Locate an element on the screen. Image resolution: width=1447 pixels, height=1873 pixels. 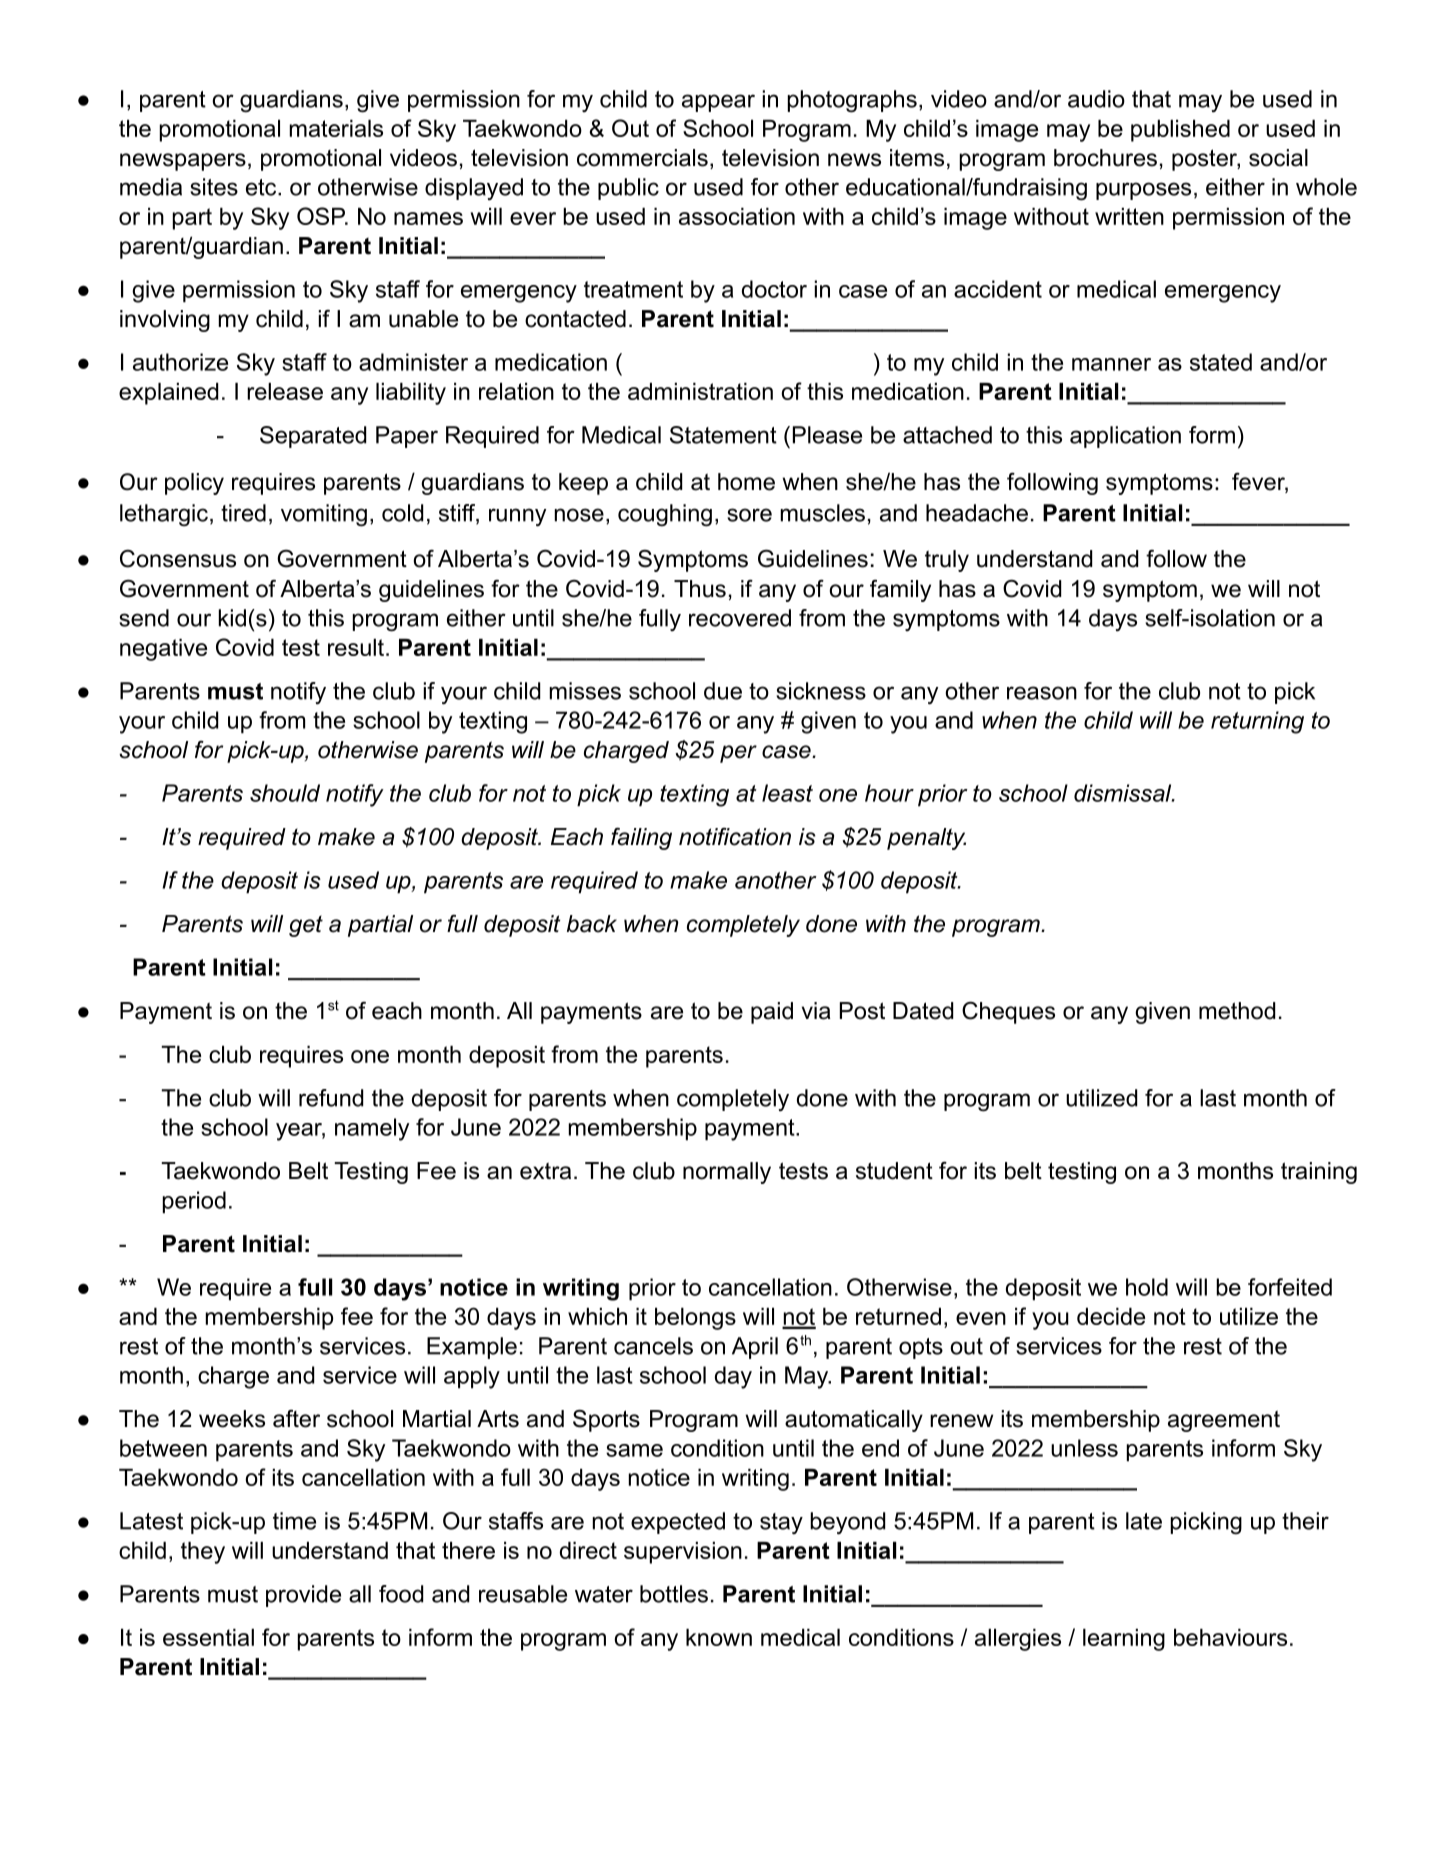
recovered is located at coordinates (740, 618).
